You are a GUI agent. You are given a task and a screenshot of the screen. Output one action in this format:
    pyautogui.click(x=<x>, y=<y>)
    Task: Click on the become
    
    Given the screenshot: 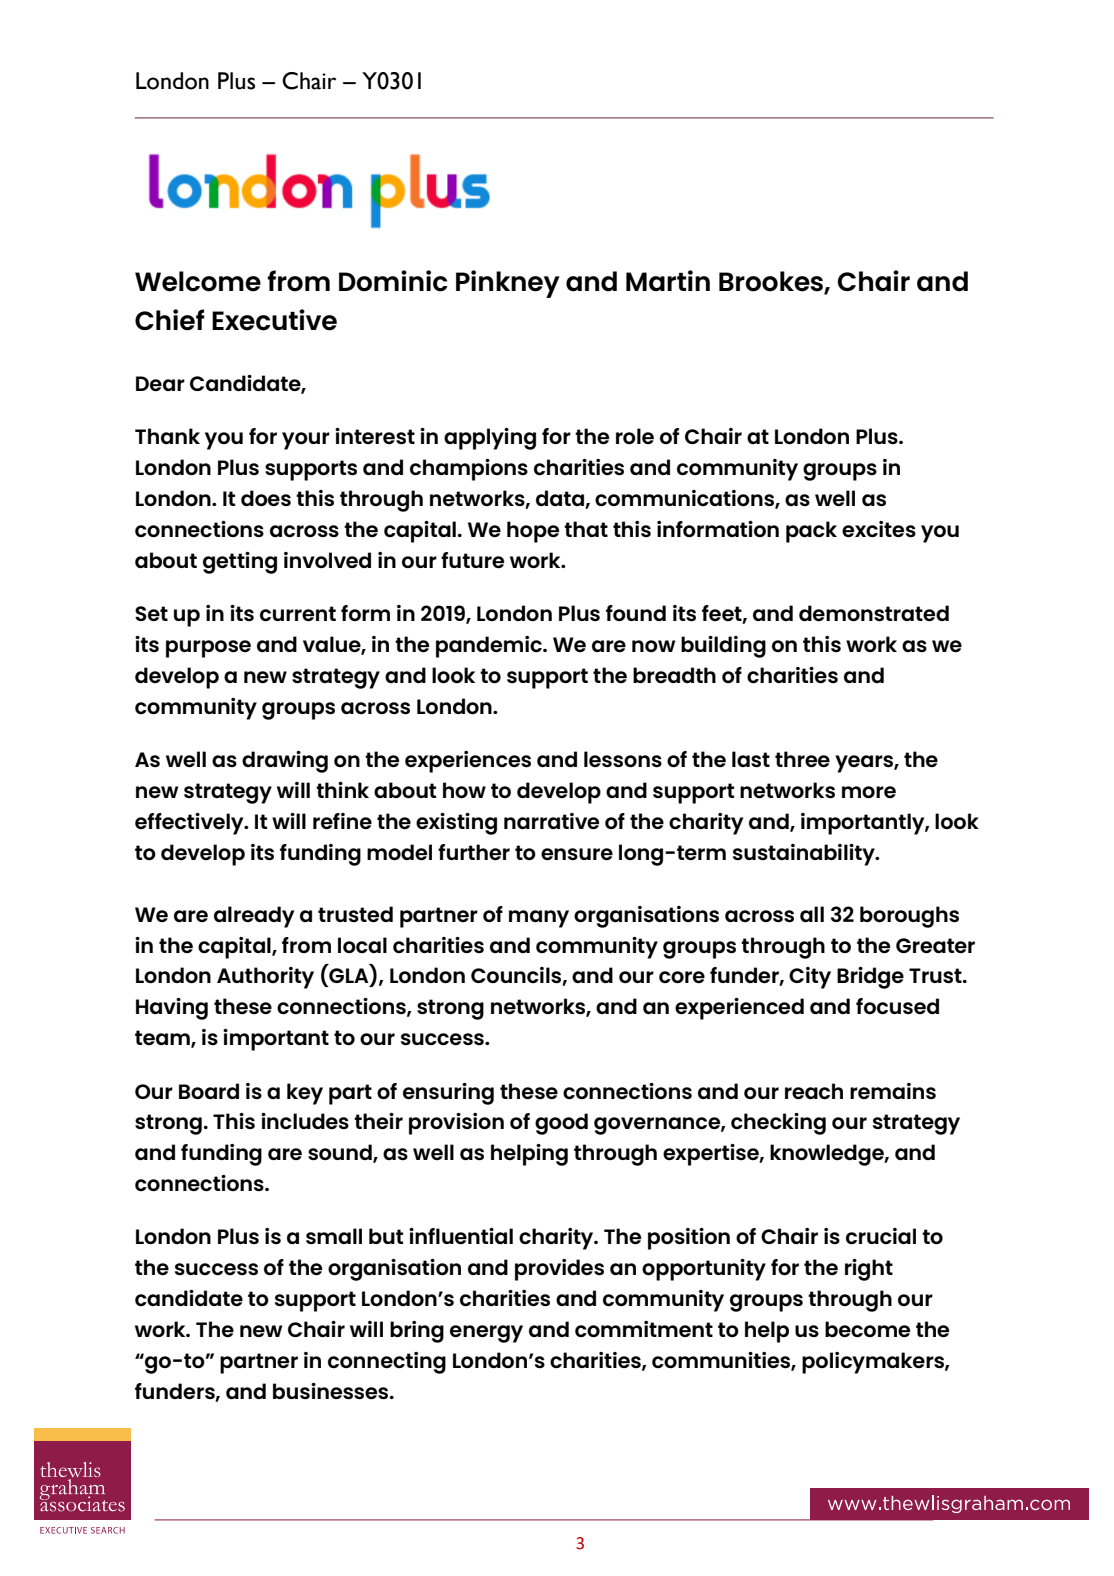 What is the action you would take?
    pyautogui.click(x=867, y=1329)
